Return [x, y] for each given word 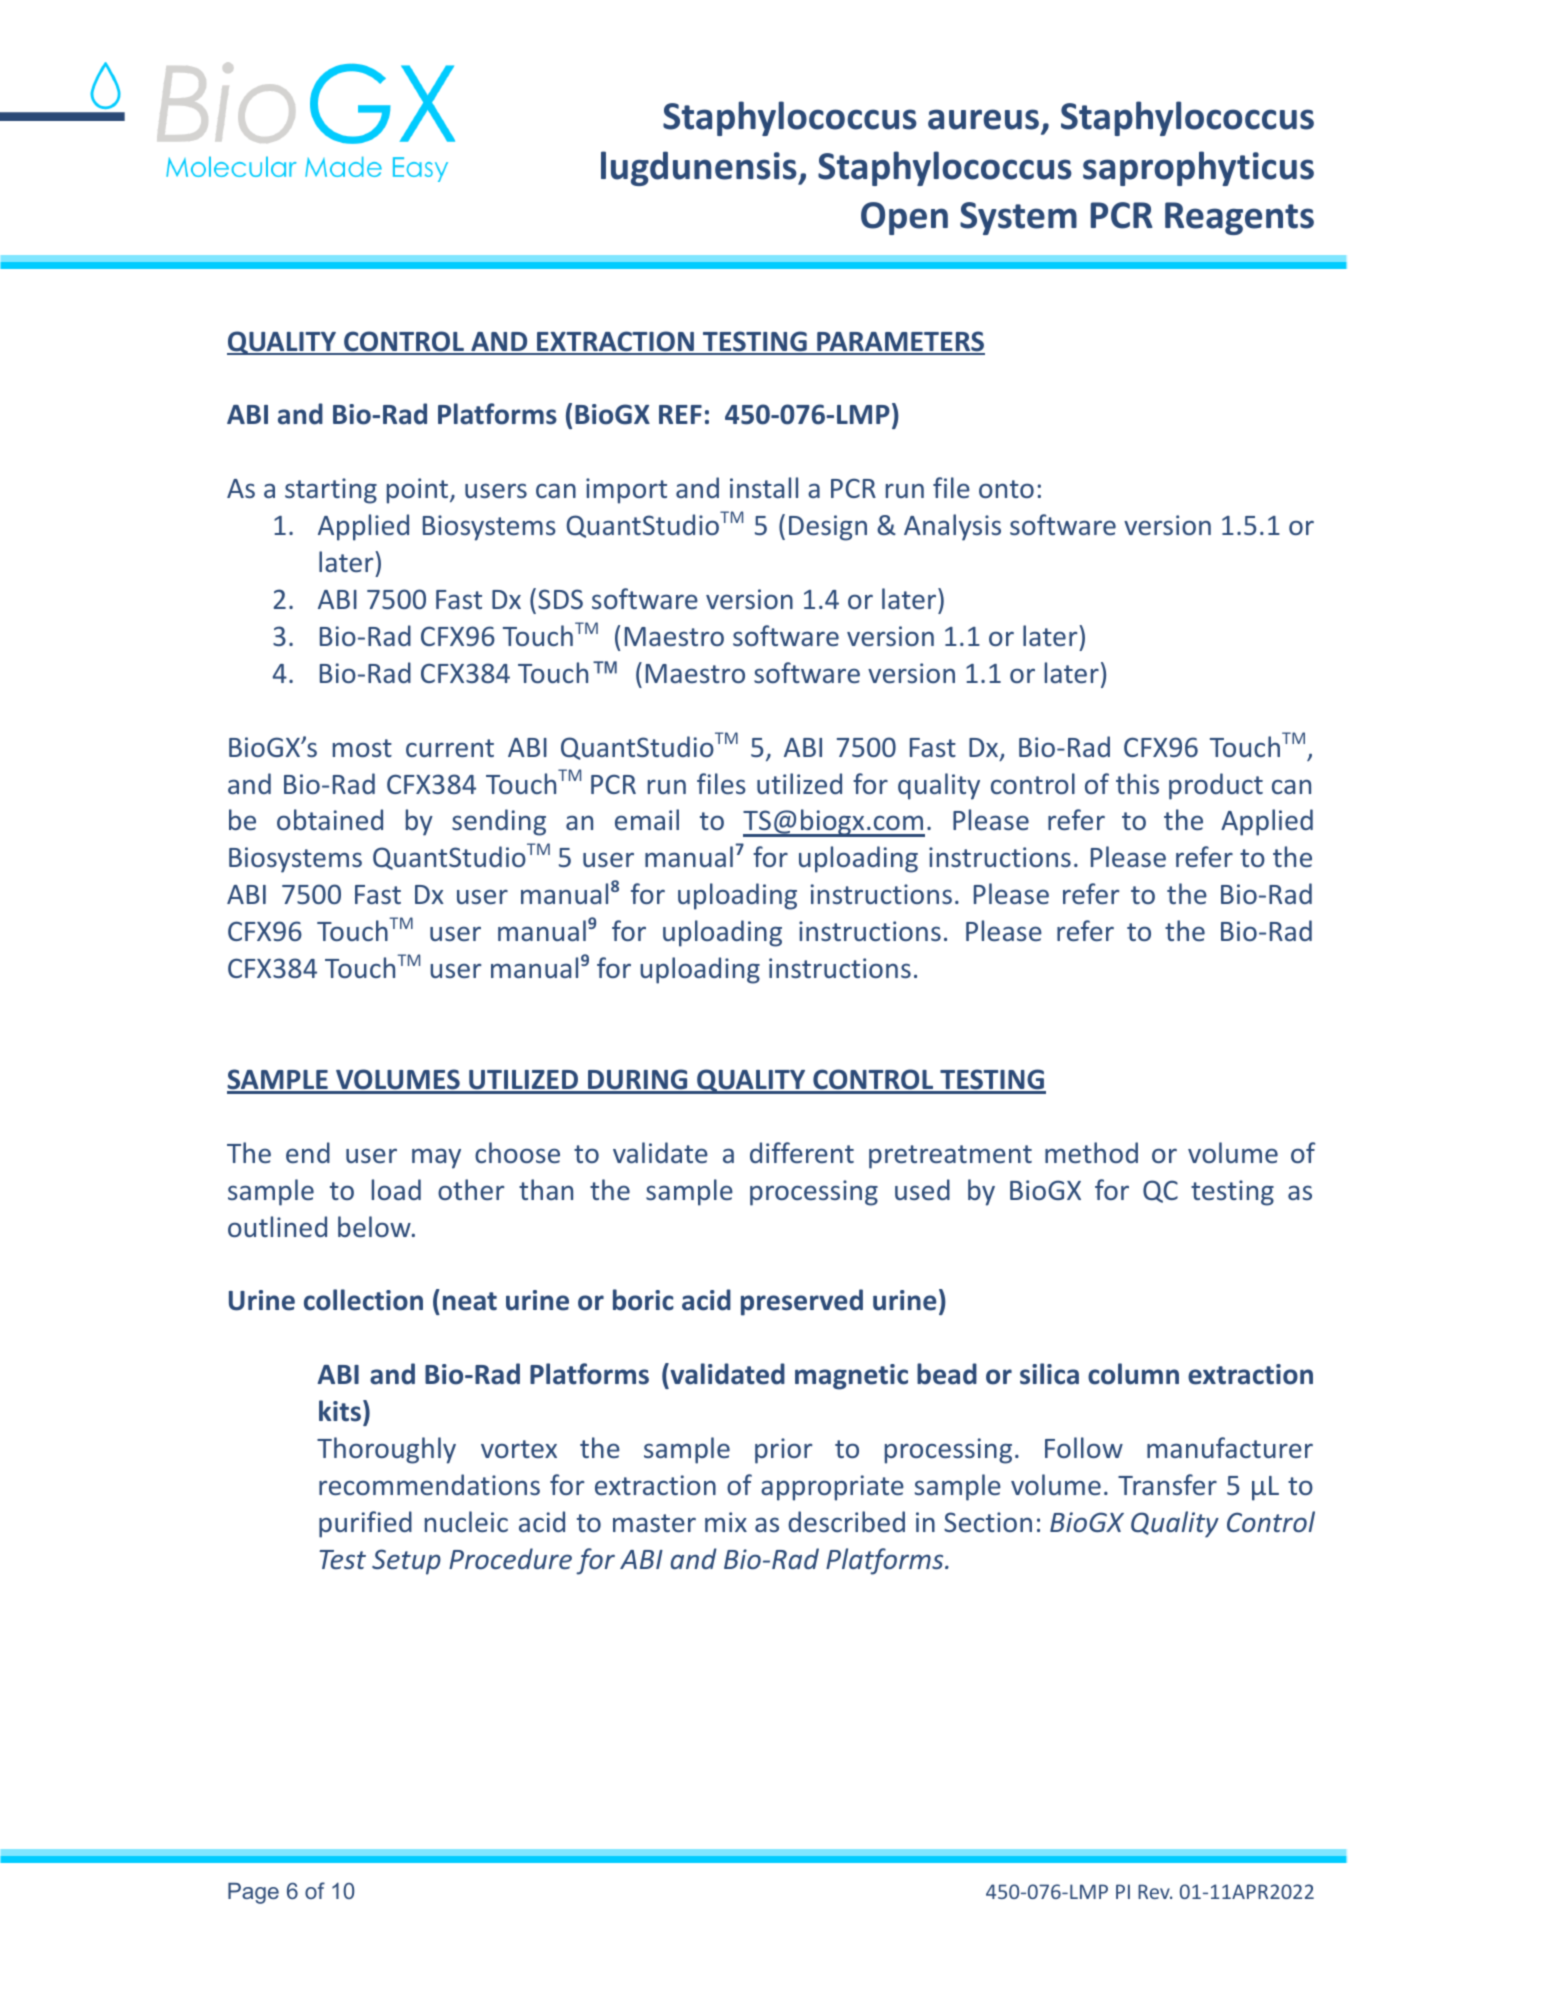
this [1137, 783]
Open [904, 218]
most [362, 748]
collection [363, 1300]
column [1133, 1374]
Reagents [1239, 218]
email [647, 819]
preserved [802, 1302]
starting [331, 491]
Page [253, 1893]
